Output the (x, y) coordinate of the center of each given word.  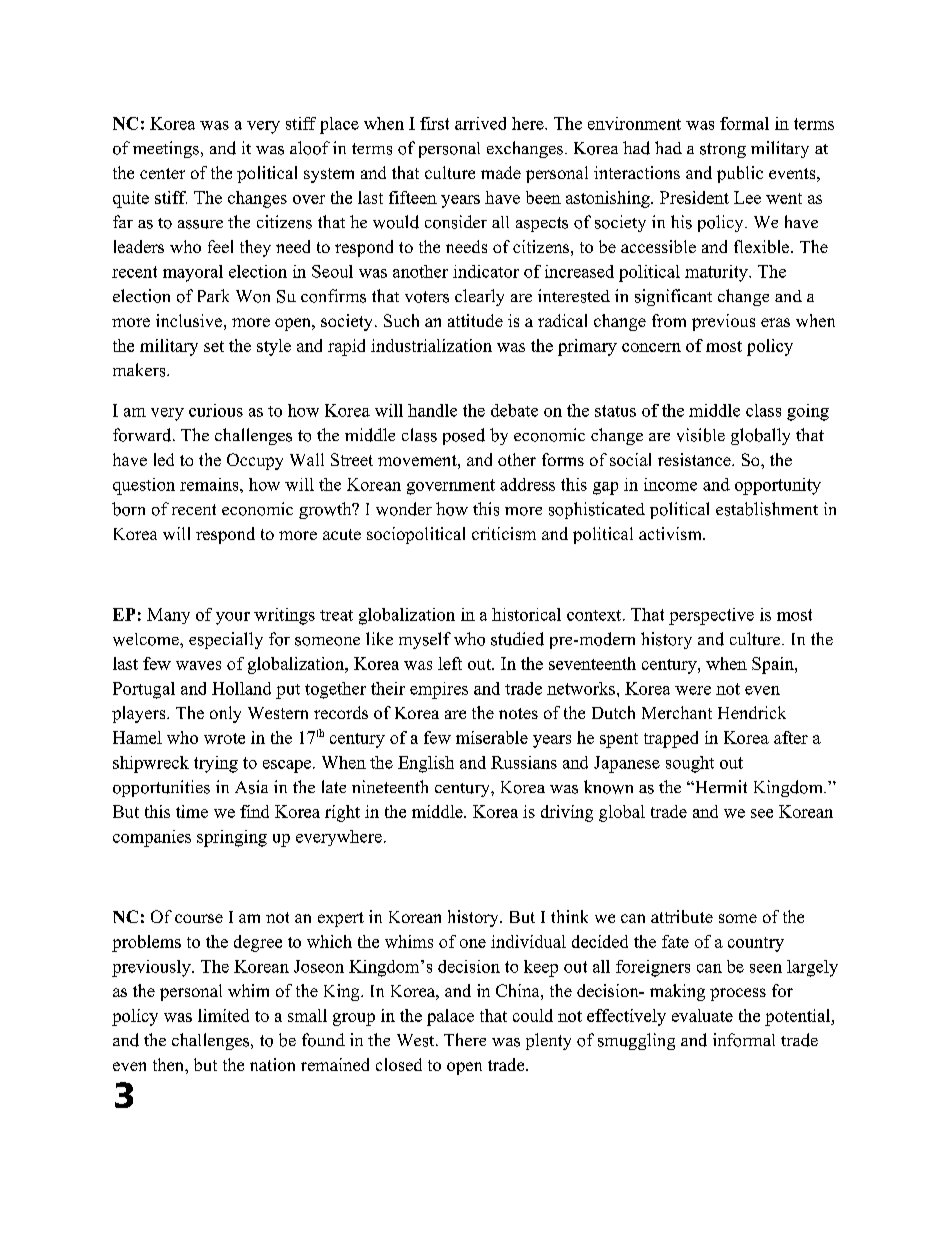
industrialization (431, 345)
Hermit (720, 786)
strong (723, 150)
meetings (166, 149)
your (233, 618)
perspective (711, 616)
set (214, 346)
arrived (480, 123)
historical (526, 614)
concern (651, 347)
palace (450, 1017)
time (192, 811)
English (426, 764)
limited (223, 1015)
